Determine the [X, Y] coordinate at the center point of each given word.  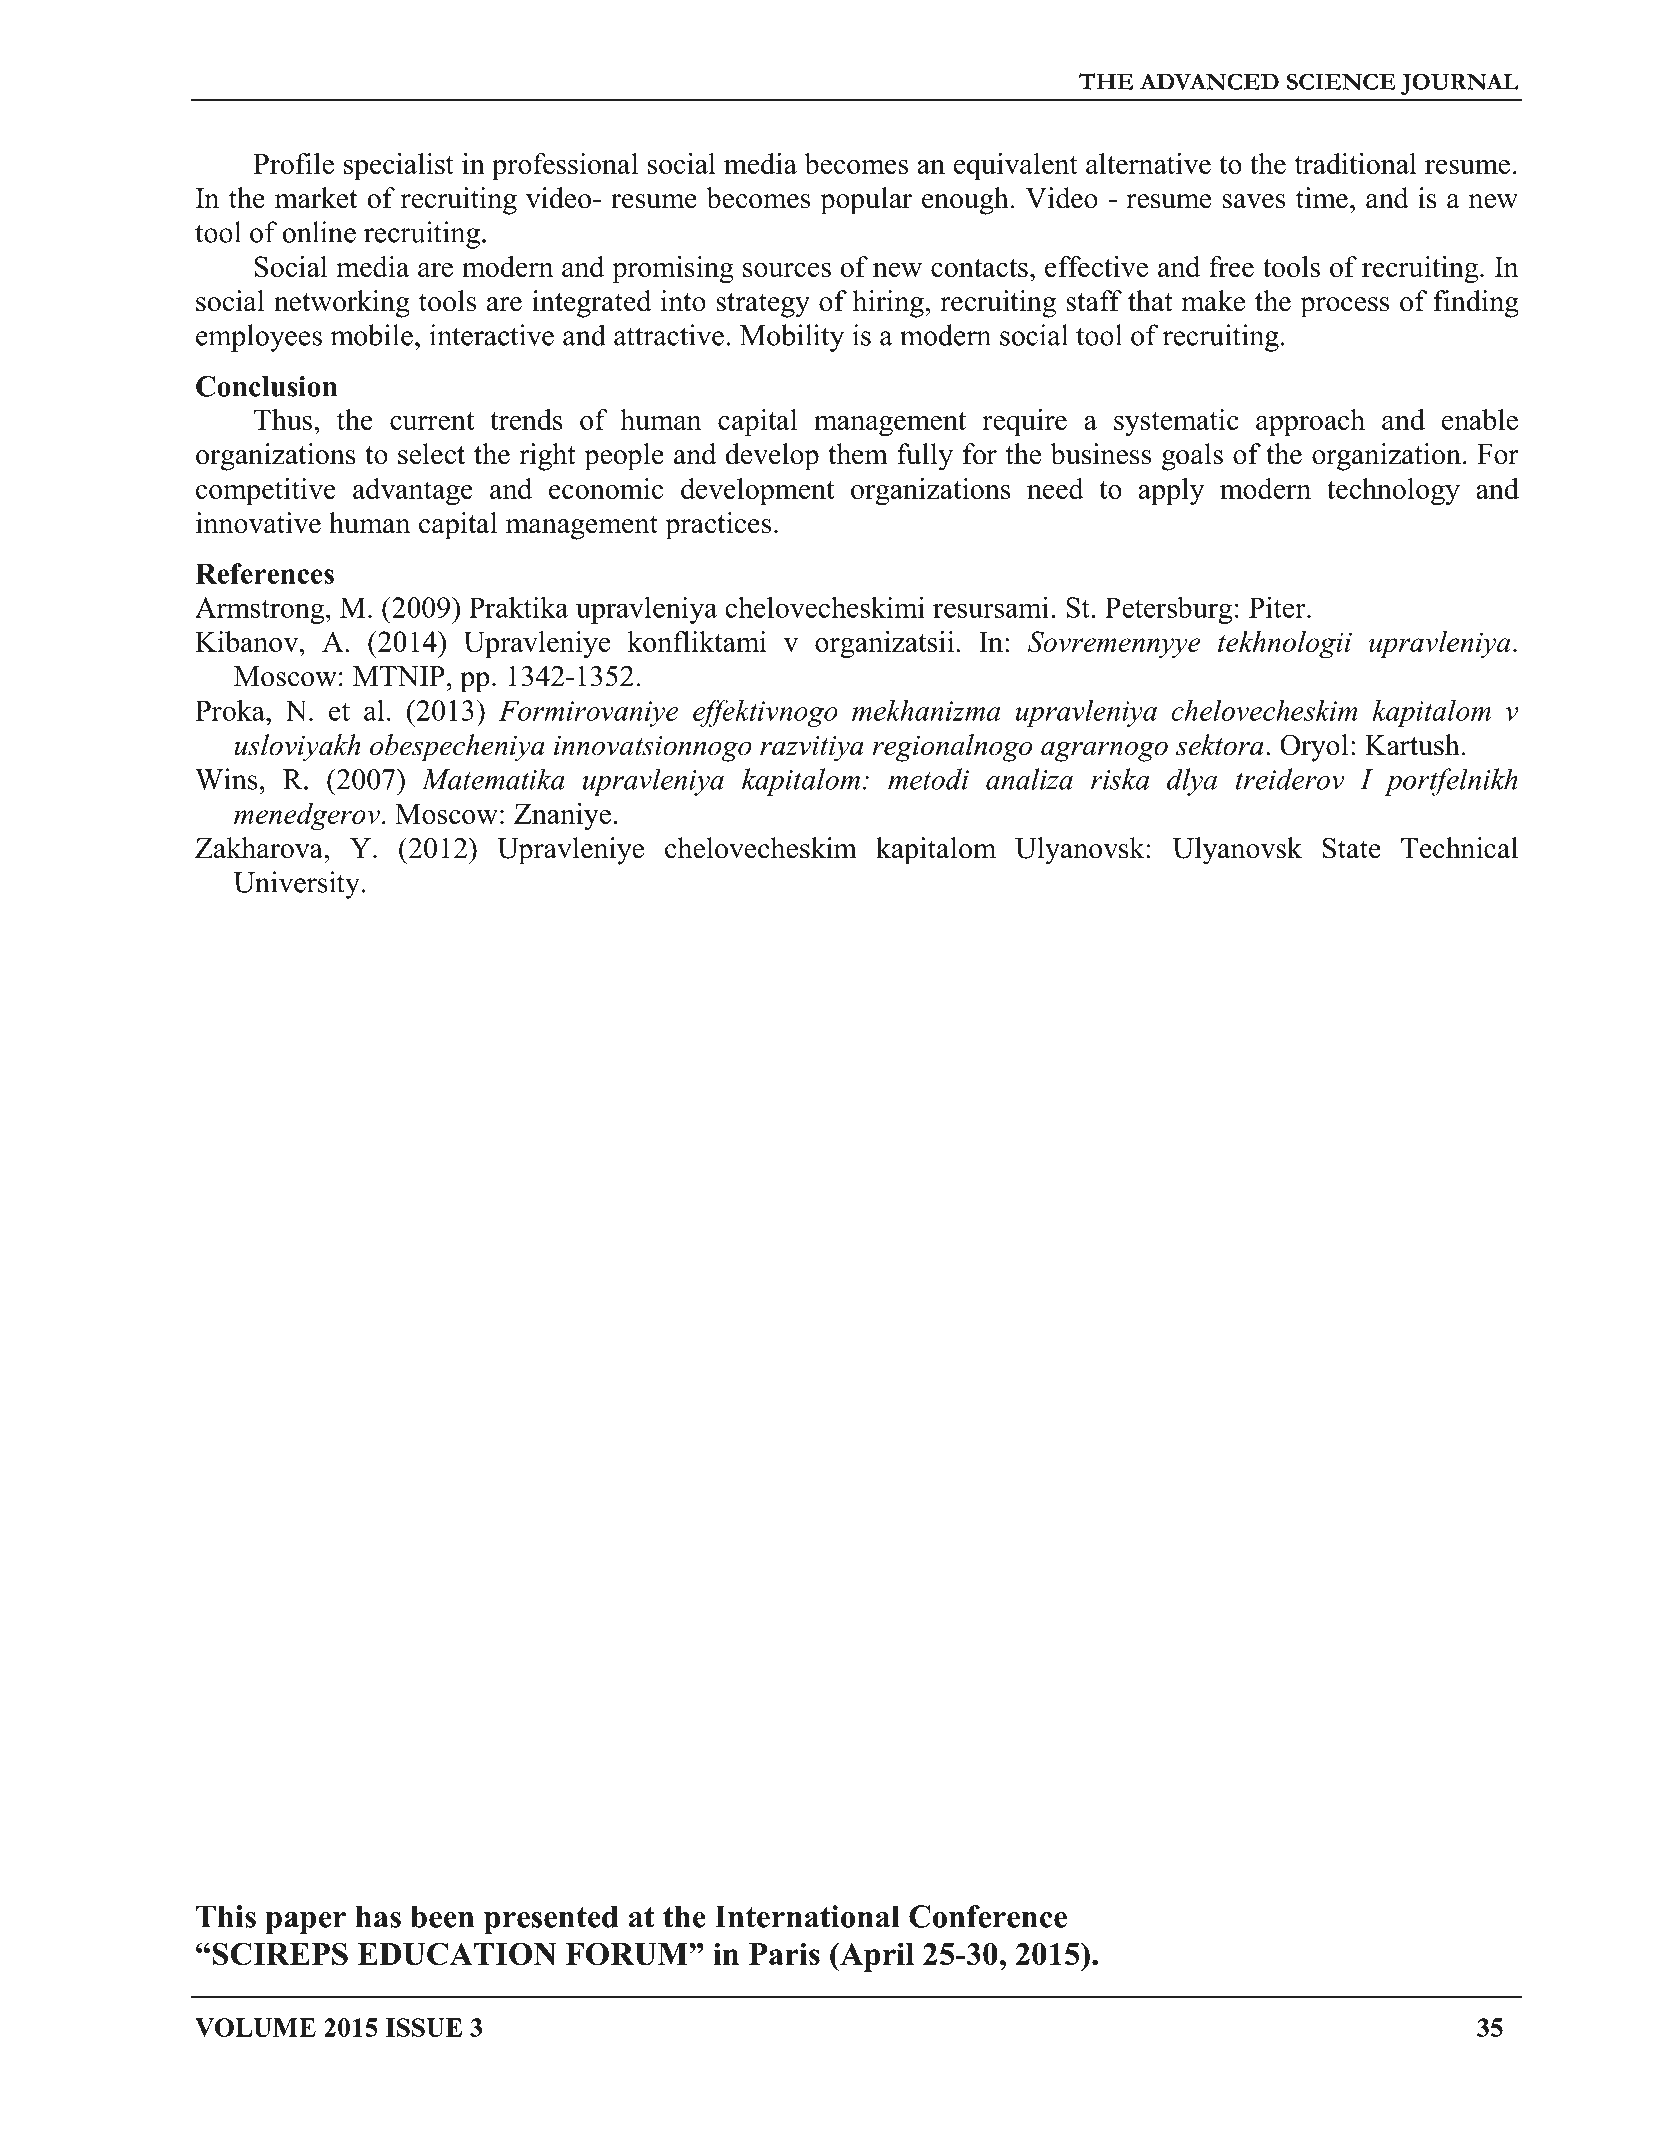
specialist [399, 166]
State [1352, 848]
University [297, 885]
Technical [1459, 848]
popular [866, 201]
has [378, 1916]
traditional [1356, 163]
